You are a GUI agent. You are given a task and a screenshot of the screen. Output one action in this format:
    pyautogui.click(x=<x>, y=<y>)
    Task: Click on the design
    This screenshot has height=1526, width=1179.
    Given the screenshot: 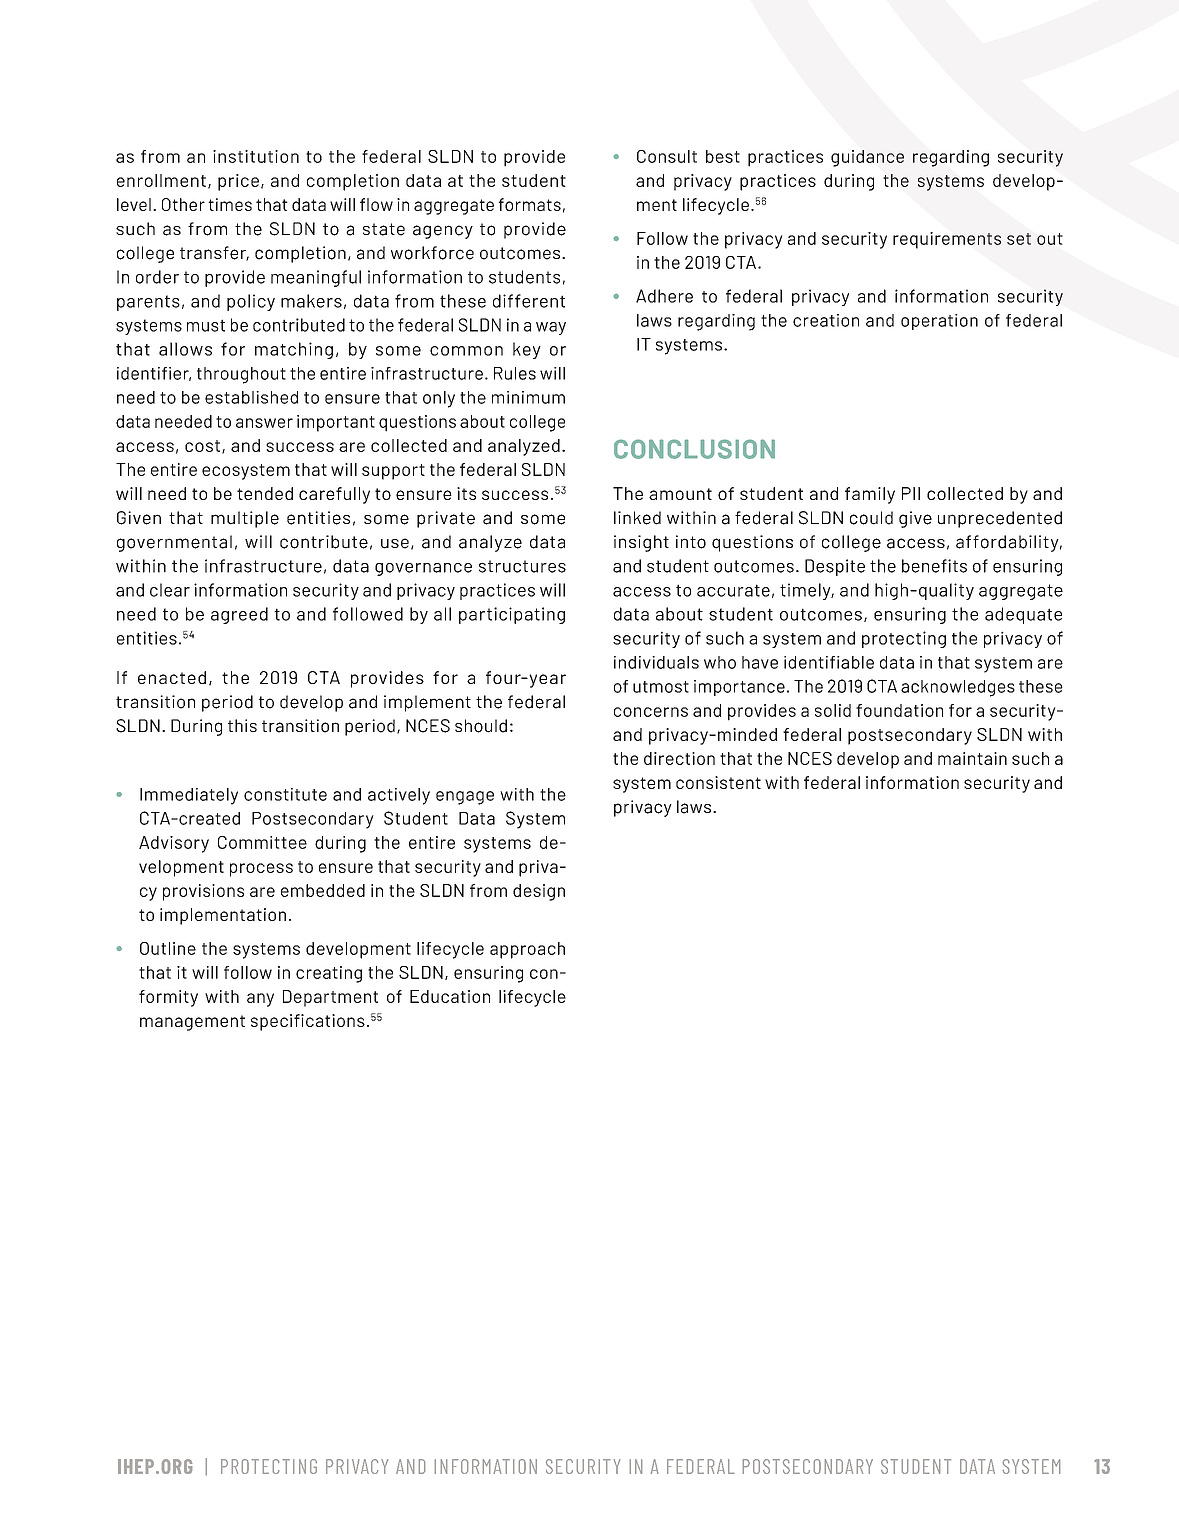 What is the action you would take?
    pyautogui.click(x=539, y=892)
